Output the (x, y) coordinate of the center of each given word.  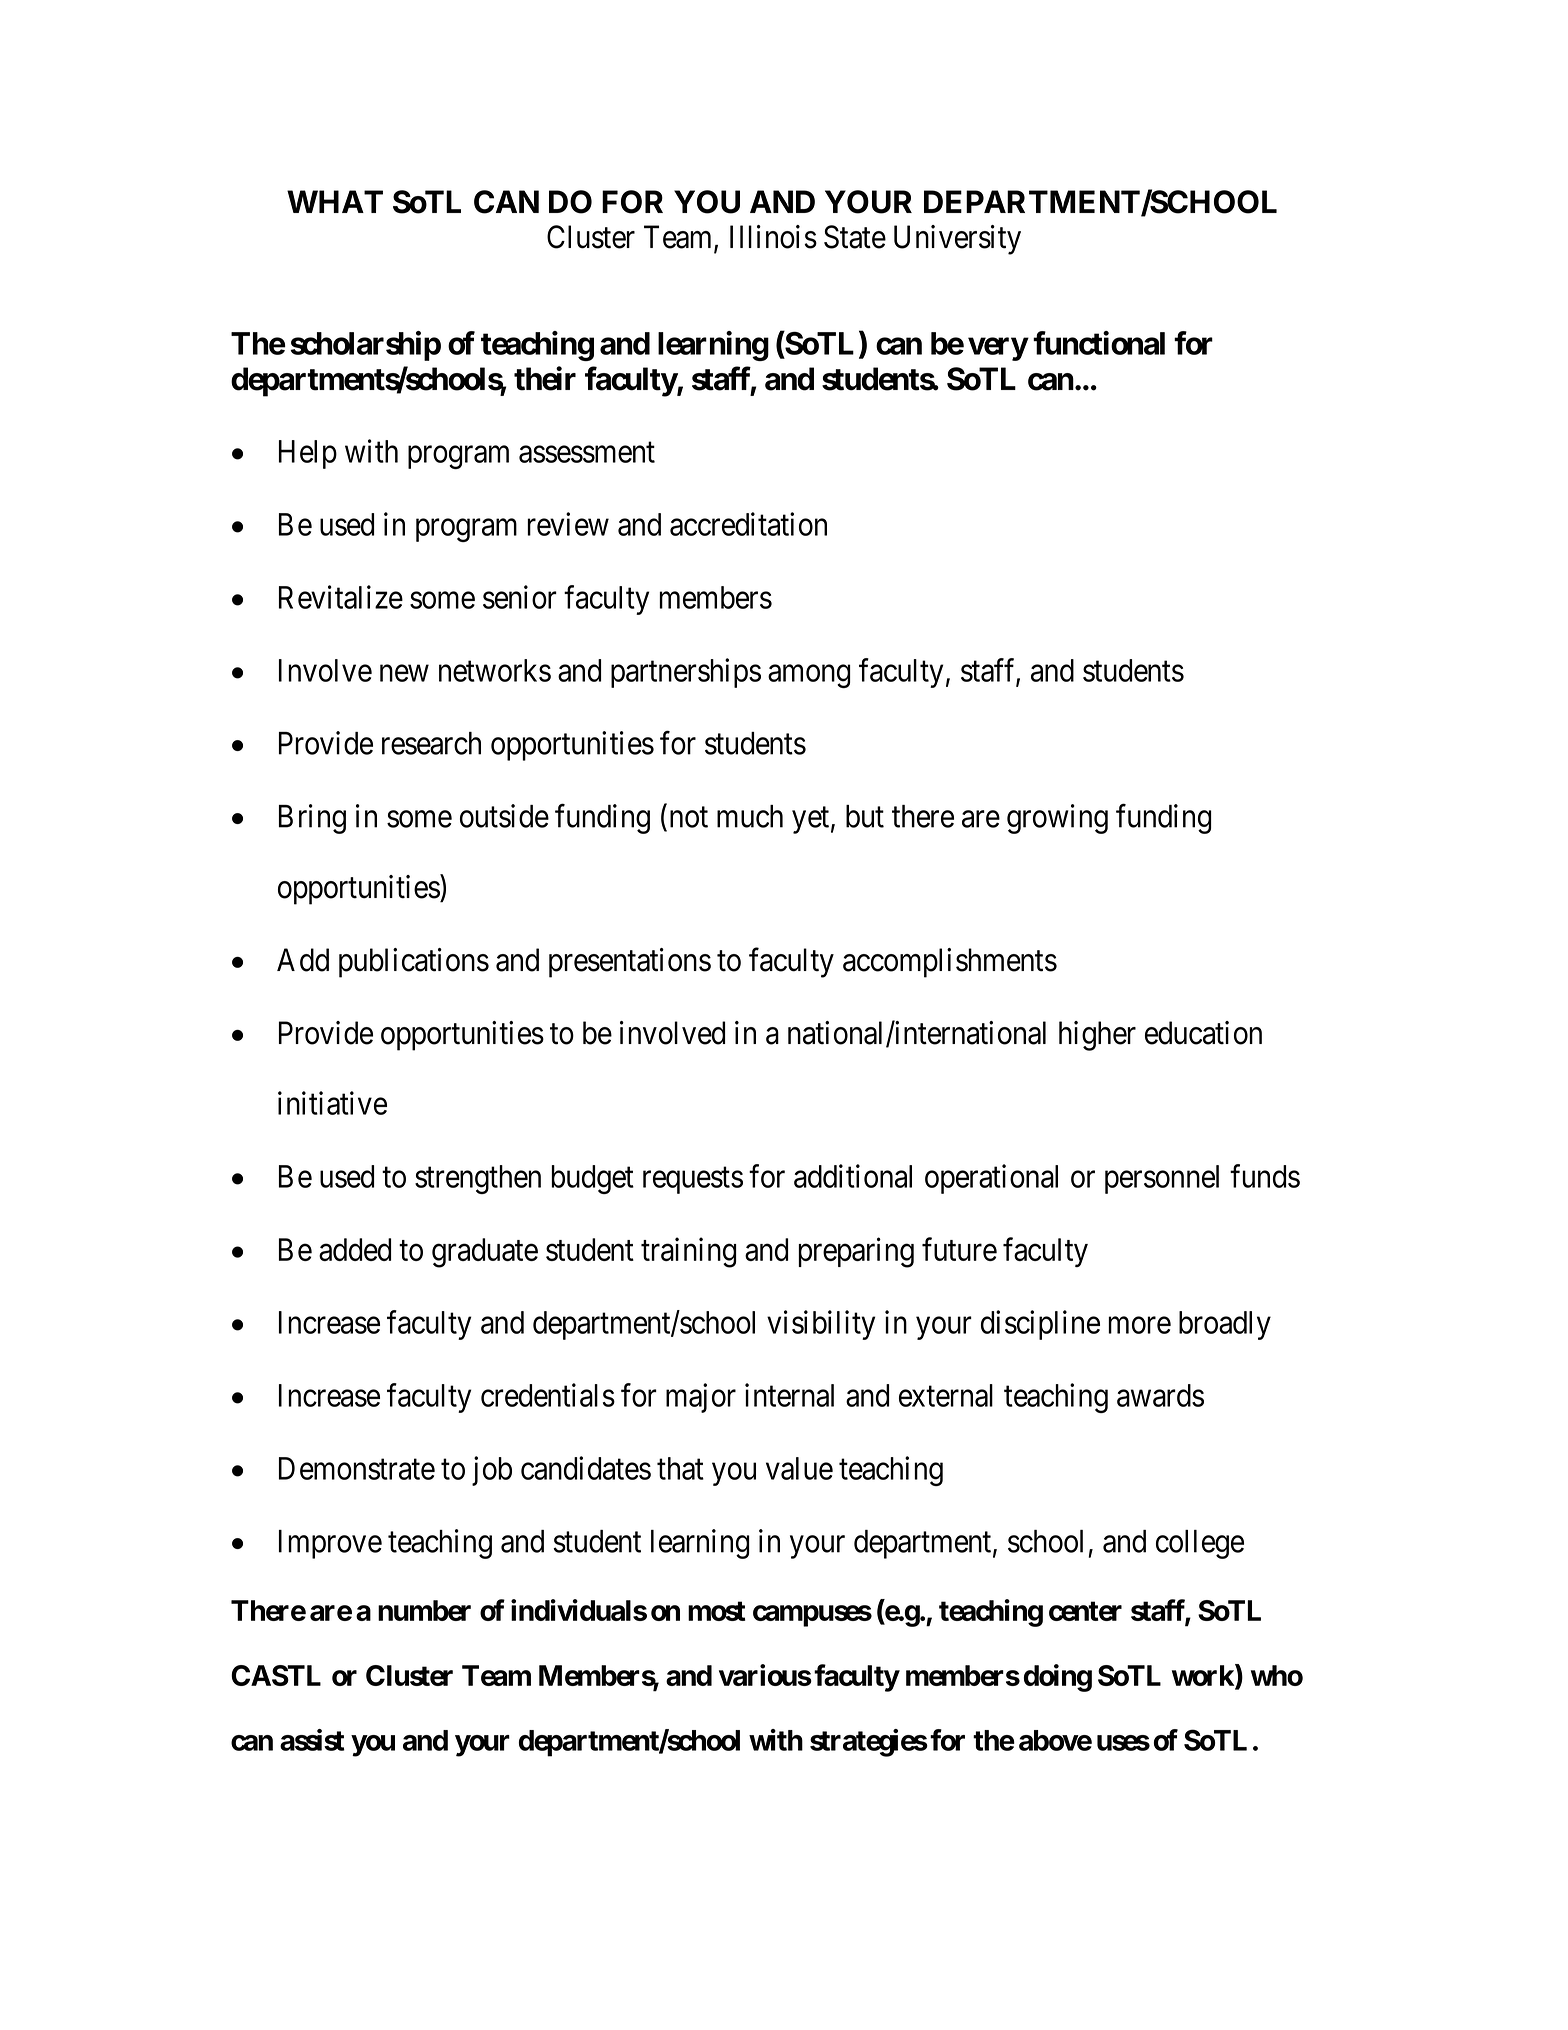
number (424, 1610)
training (688, 1252)
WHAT (335, 201)
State (855, 237)
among (809, 676)
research (431, 743)
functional (1099, 343)
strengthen (478, 1179)
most (716, 1611)
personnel (1162, 1179)
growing (1057, 819)
